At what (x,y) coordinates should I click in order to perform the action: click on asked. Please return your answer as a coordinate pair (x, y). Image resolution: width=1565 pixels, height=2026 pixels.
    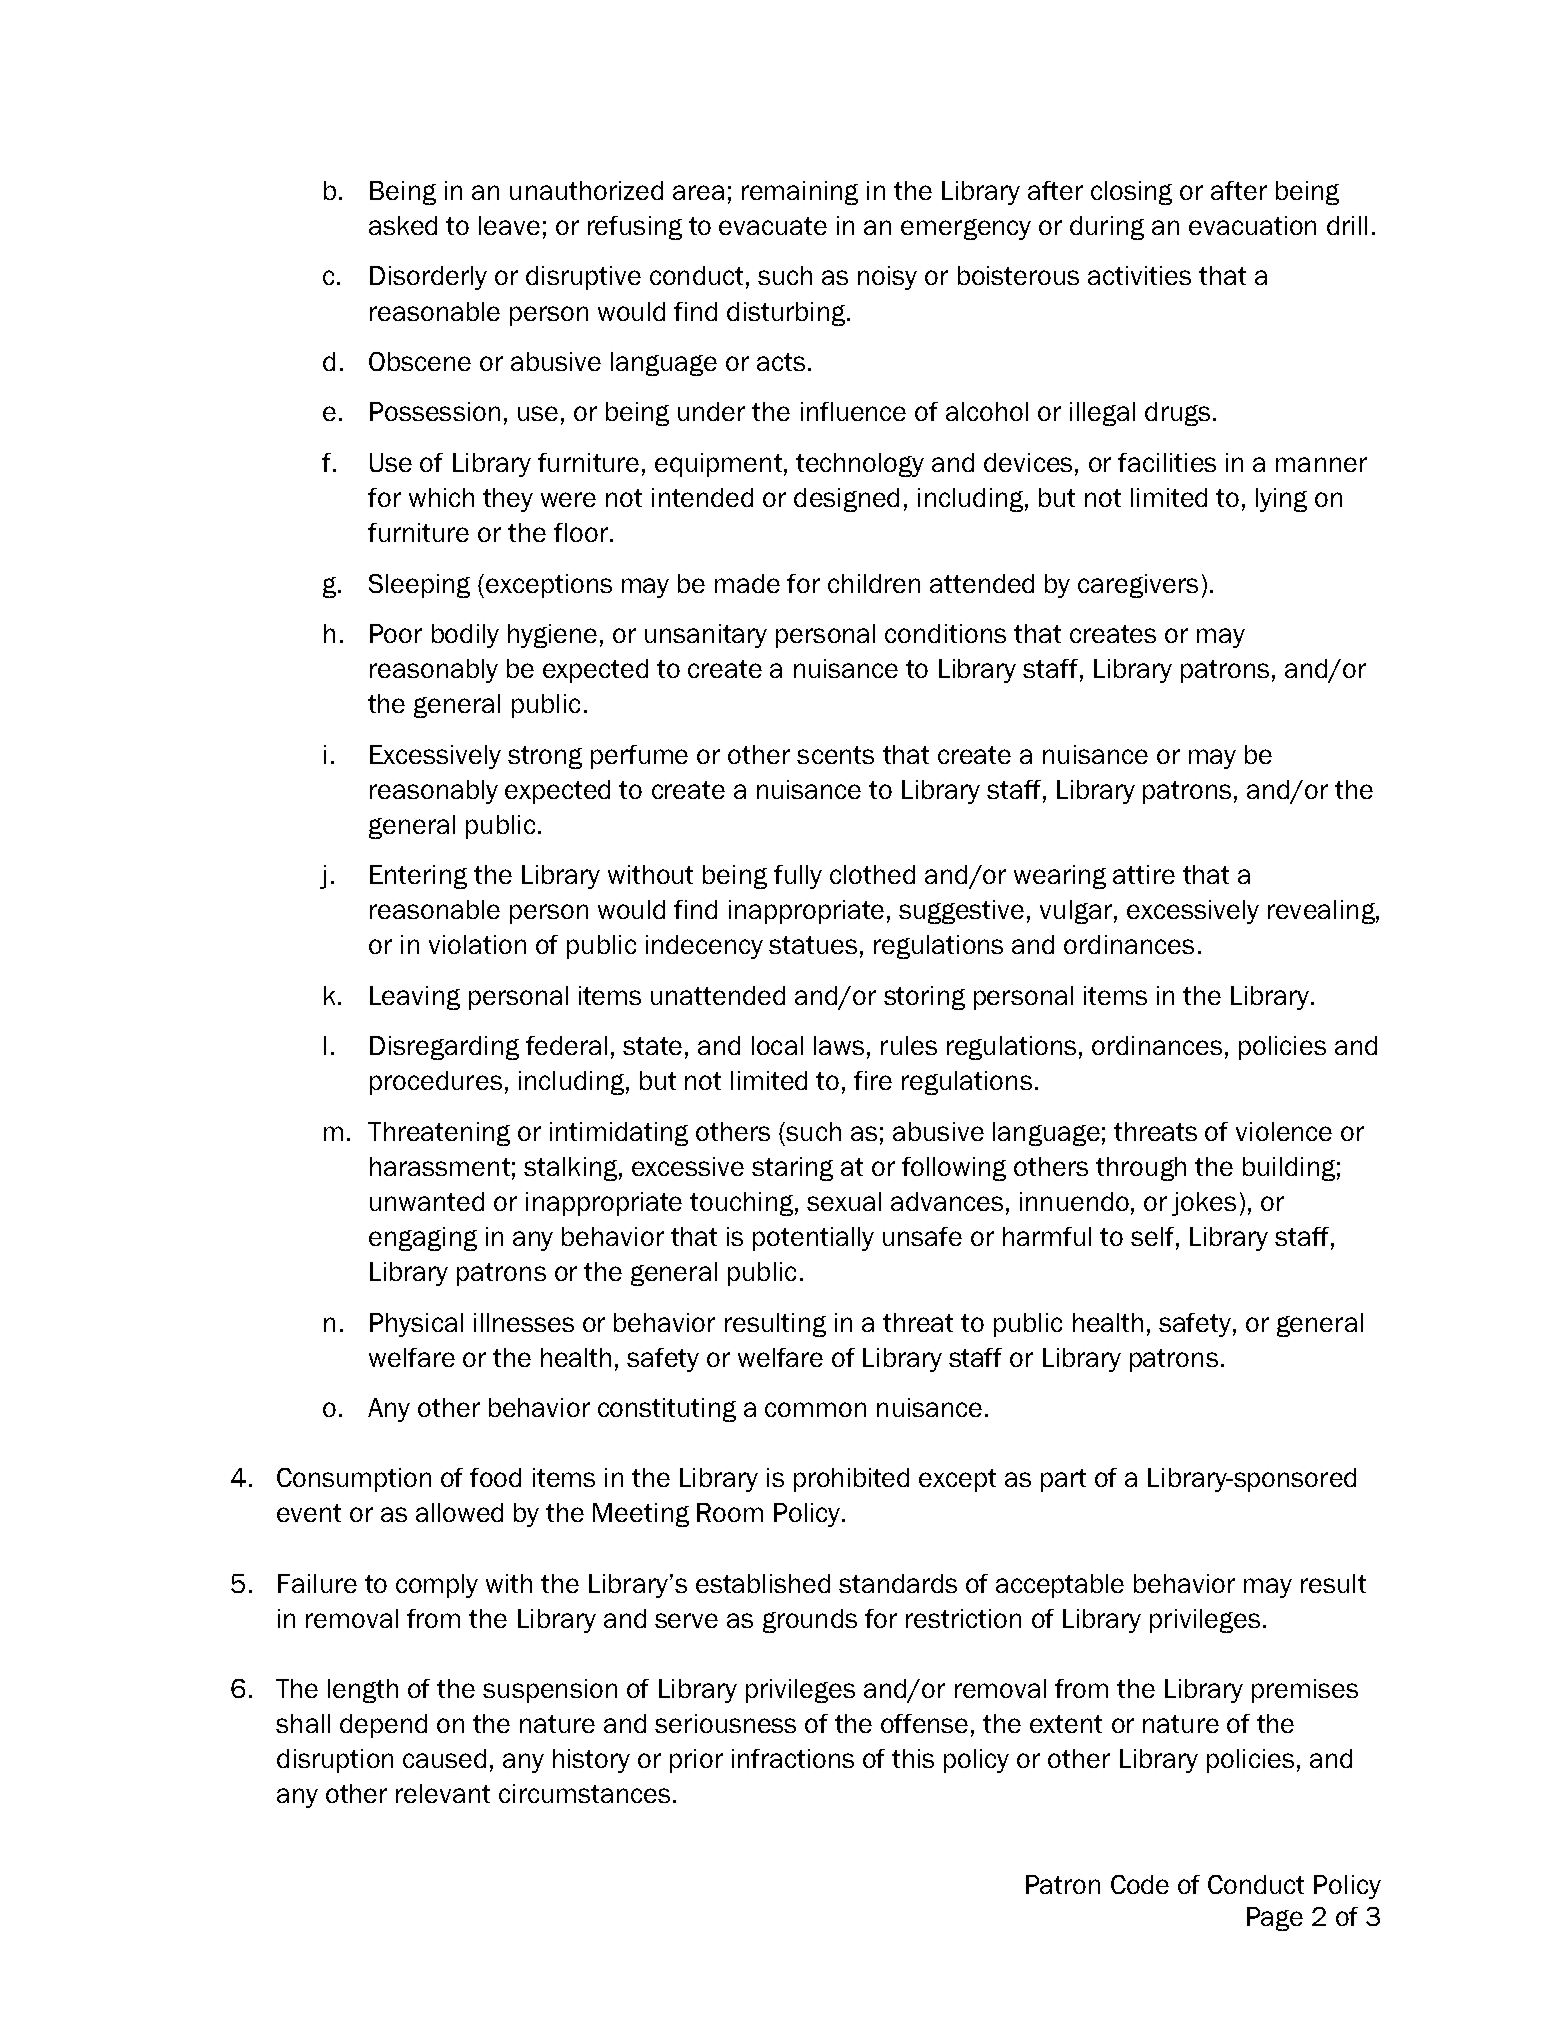
    Looking at the image, I should click on (403, 225).
